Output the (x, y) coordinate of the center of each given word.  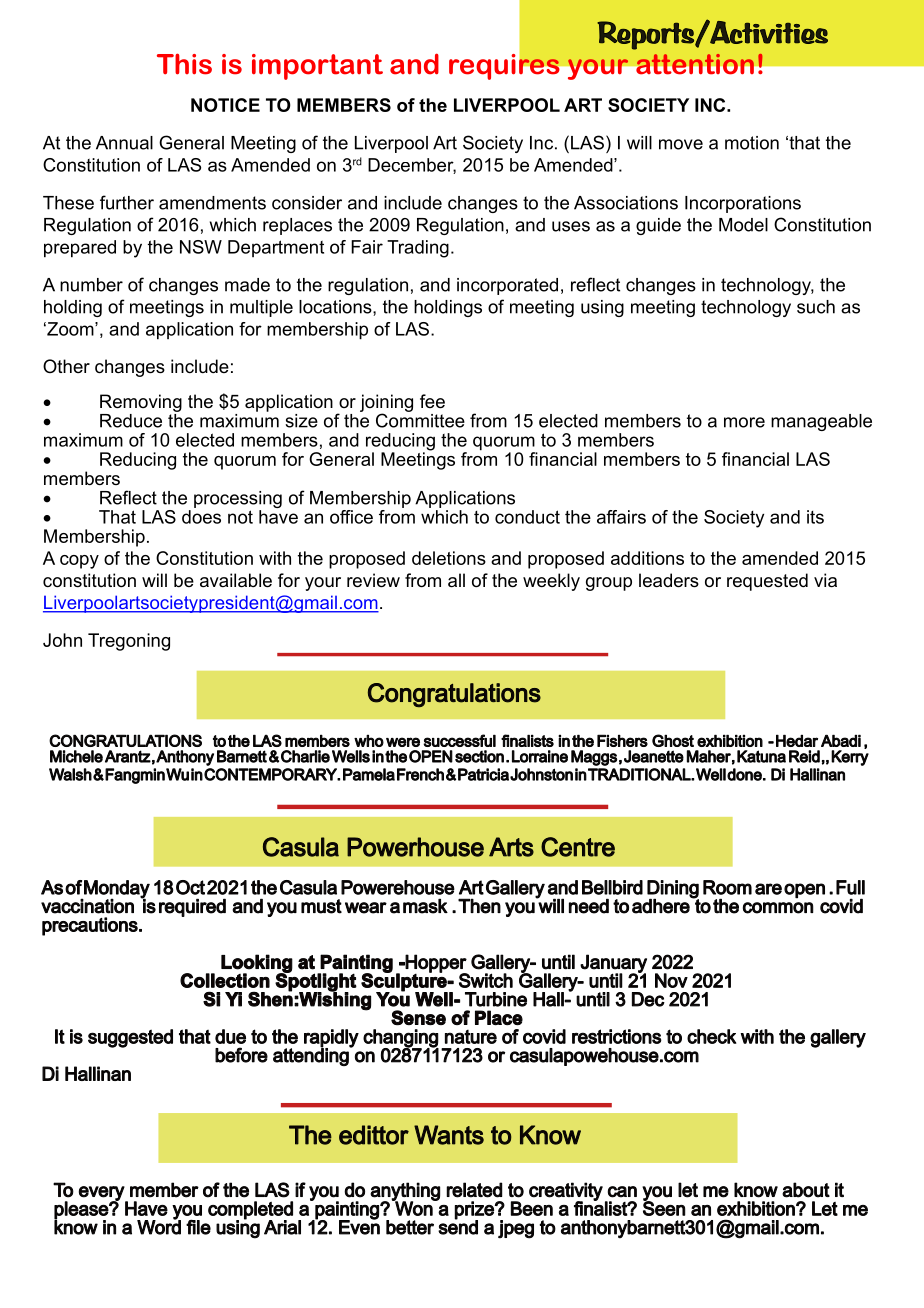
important (317, 67)
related (474, 1190)
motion (752, 143)
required (192, 907)
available (236, 580)
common (778, 908)
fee (432, 401)
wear (366, 908)
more (744, 422)
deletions (449, 558)
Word (159, 1226)
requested (767, 582)
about (806, 1190)
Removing (141, 403)
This (184, 64)
